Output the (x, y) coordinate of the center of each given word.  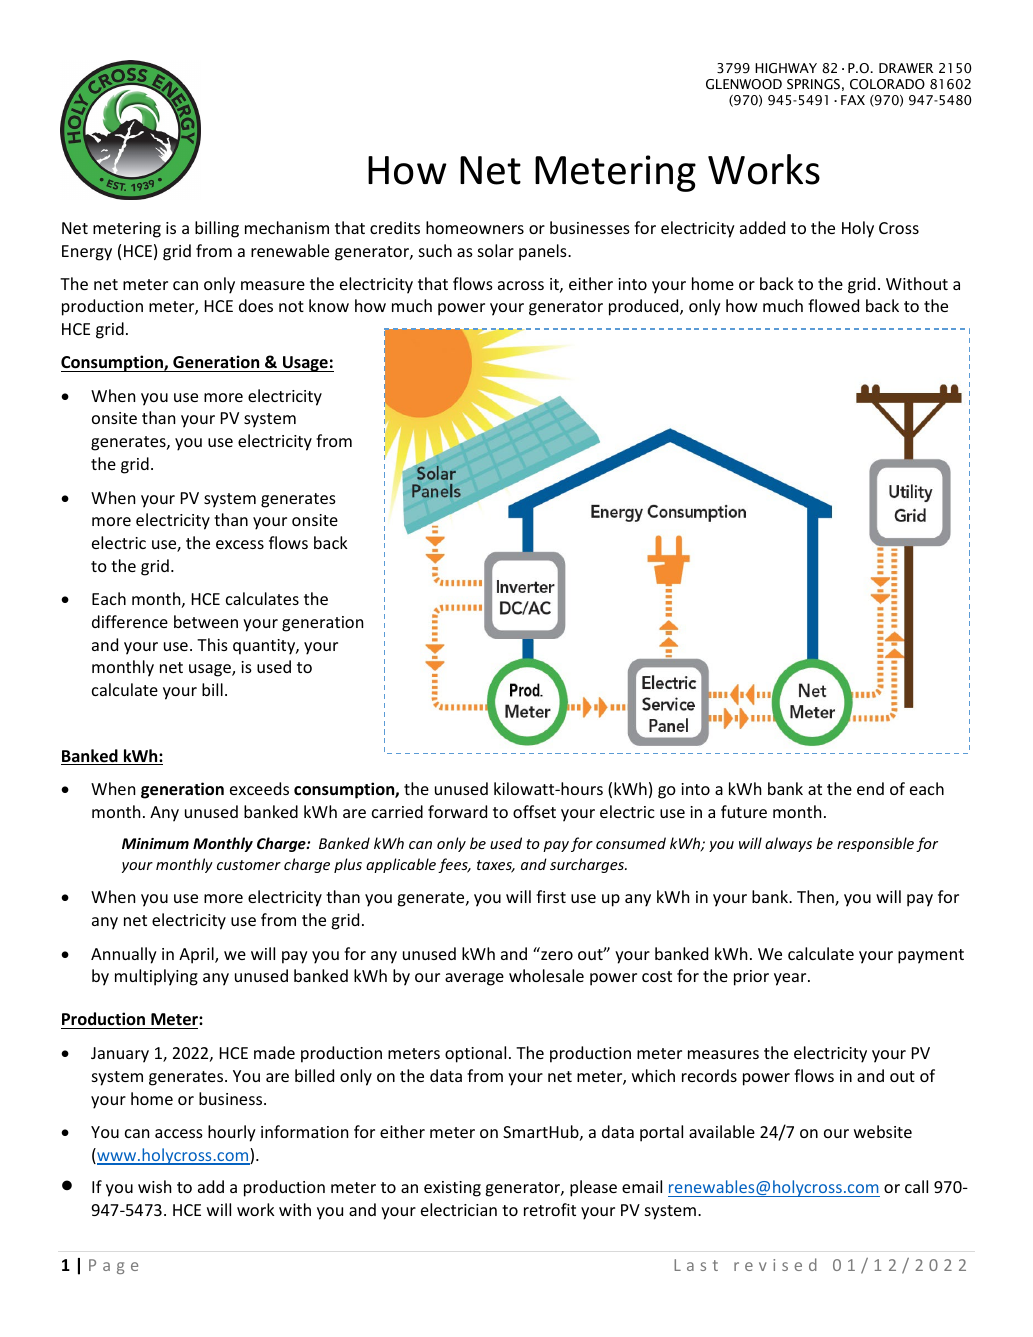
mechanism (287, 227)
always (788, 844)
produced (645, 307)
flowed (833, 305)
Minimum (155, 843)
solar (496, 250)
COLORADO (887, 84)
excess (240, 544)
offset (534, 811)
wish (154, 1186)
